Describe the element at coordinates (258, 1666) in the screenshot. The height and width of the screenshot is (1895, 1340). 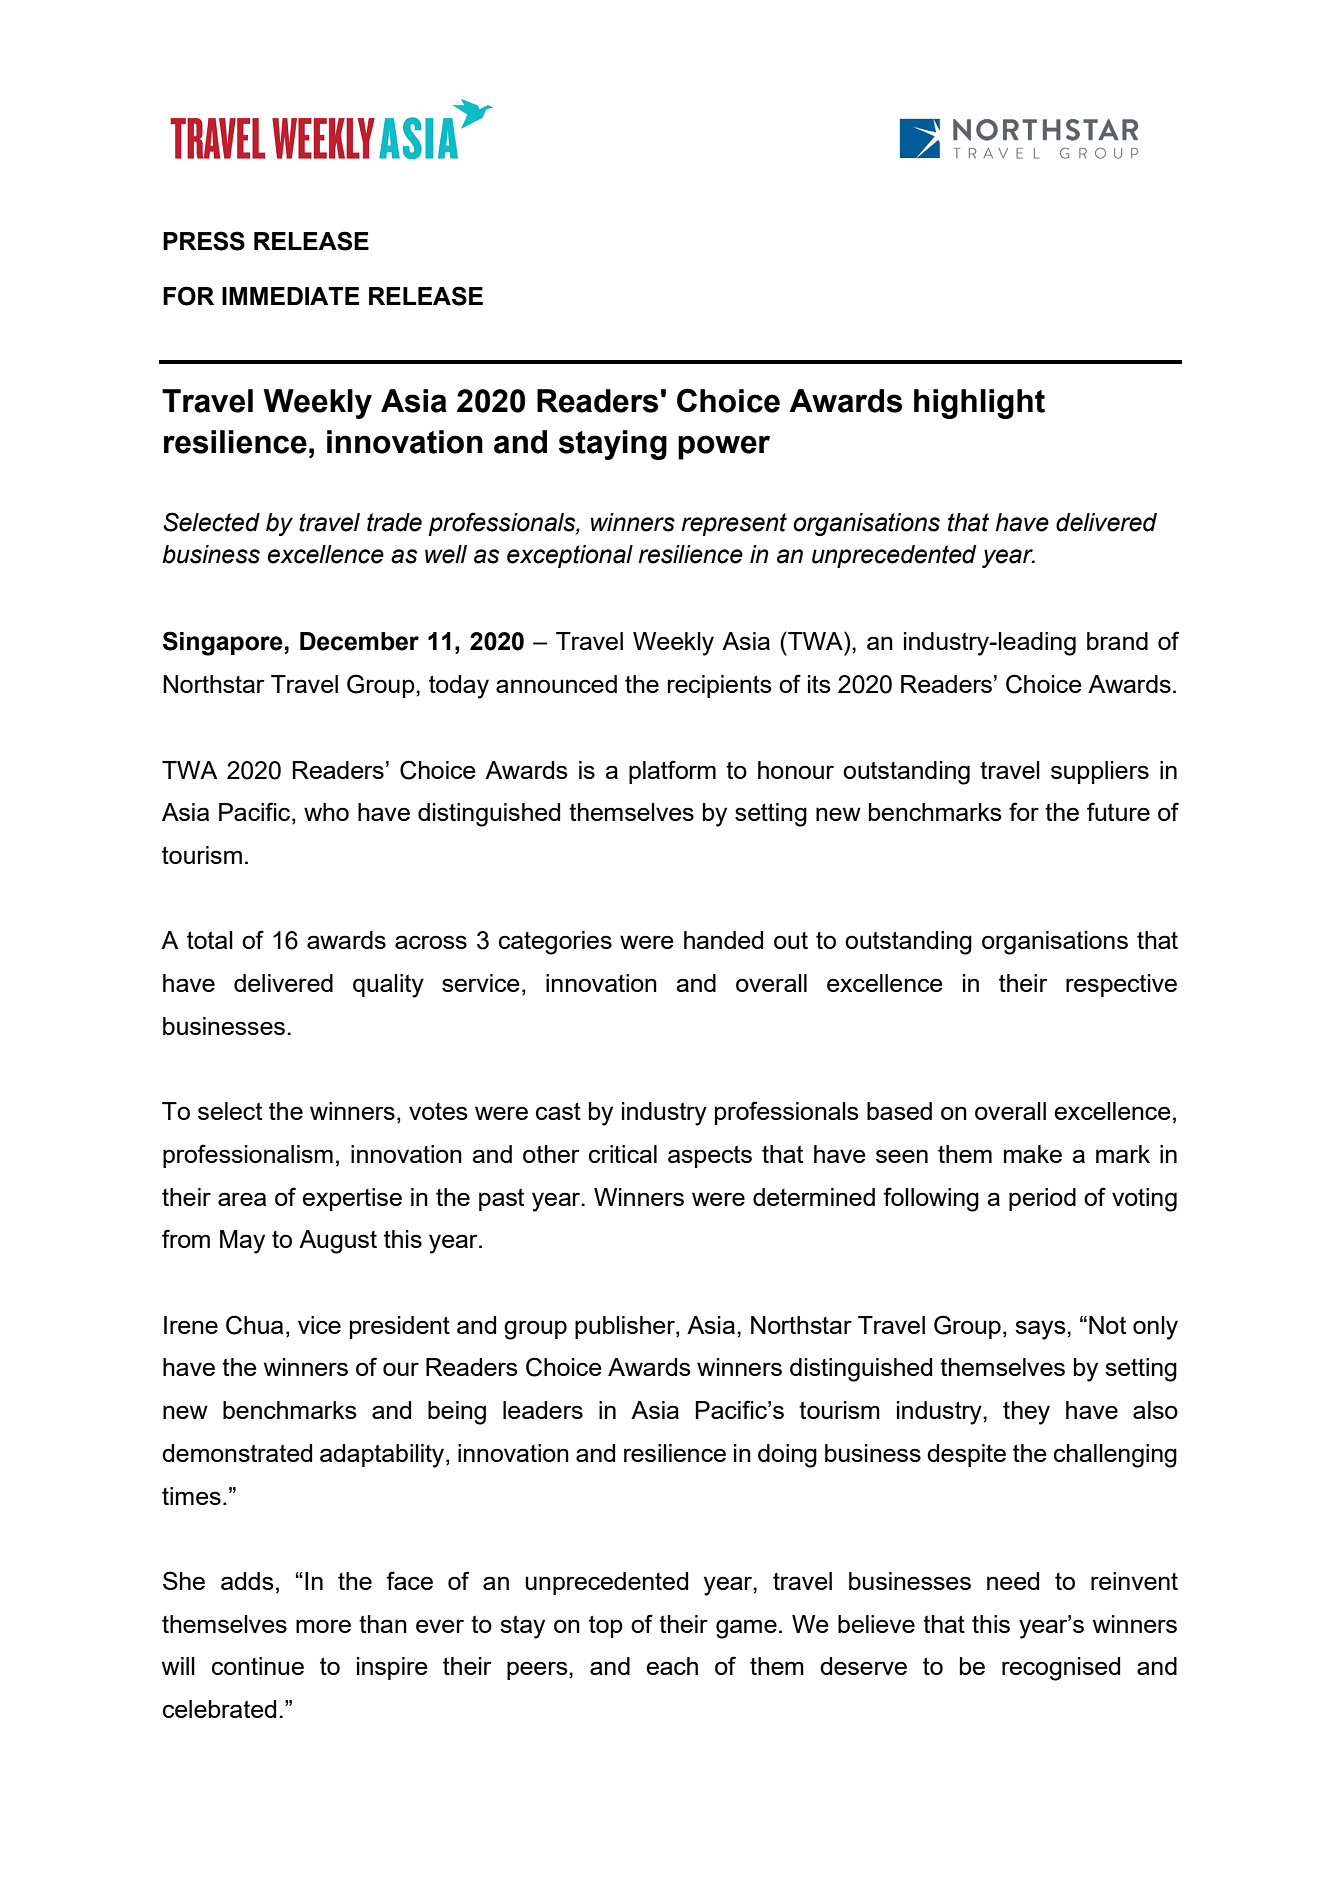
I see `continue` at that location.
